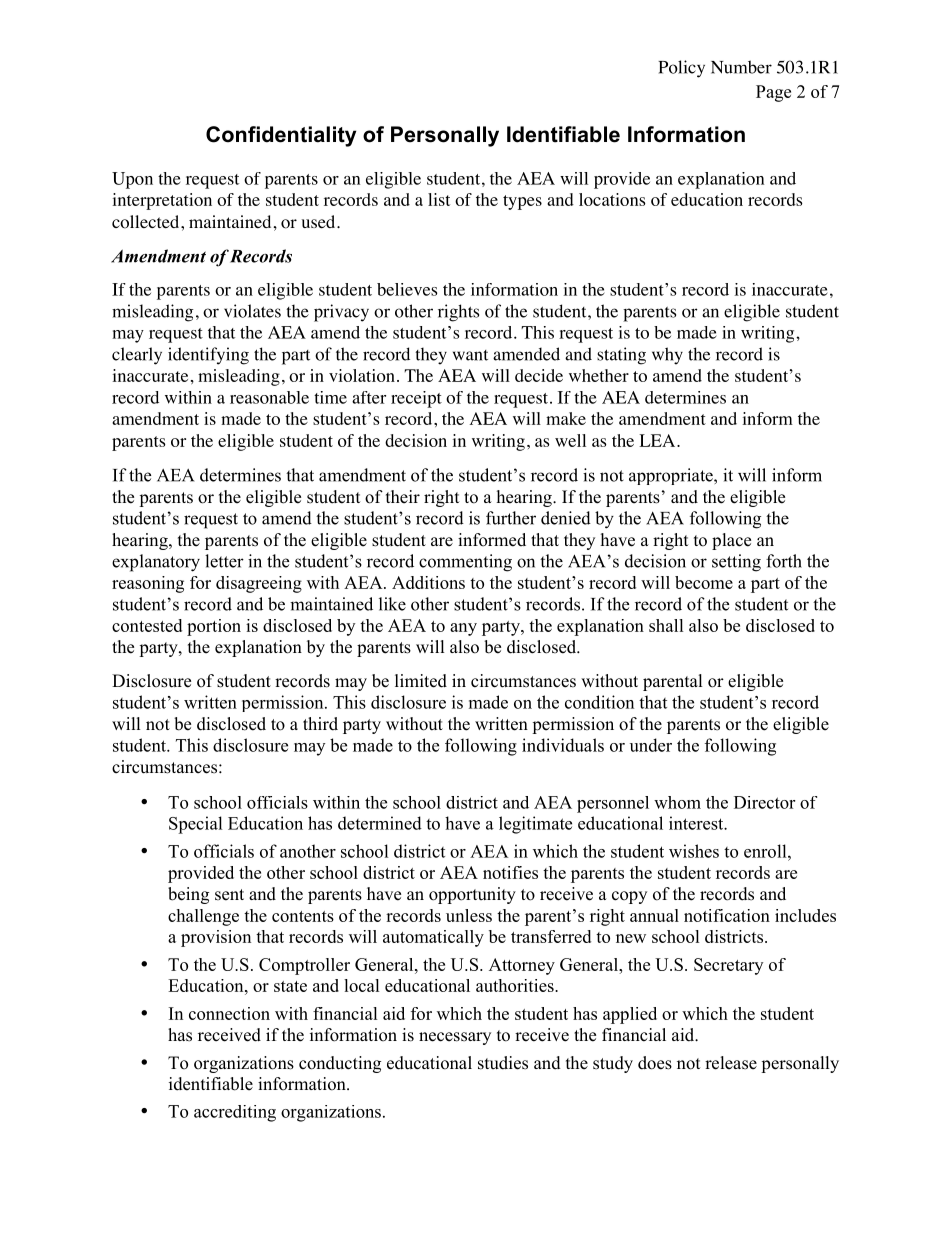  Describe the element at coordinates (535, 825) in the screenshot. I see `legitimate` at that location.
